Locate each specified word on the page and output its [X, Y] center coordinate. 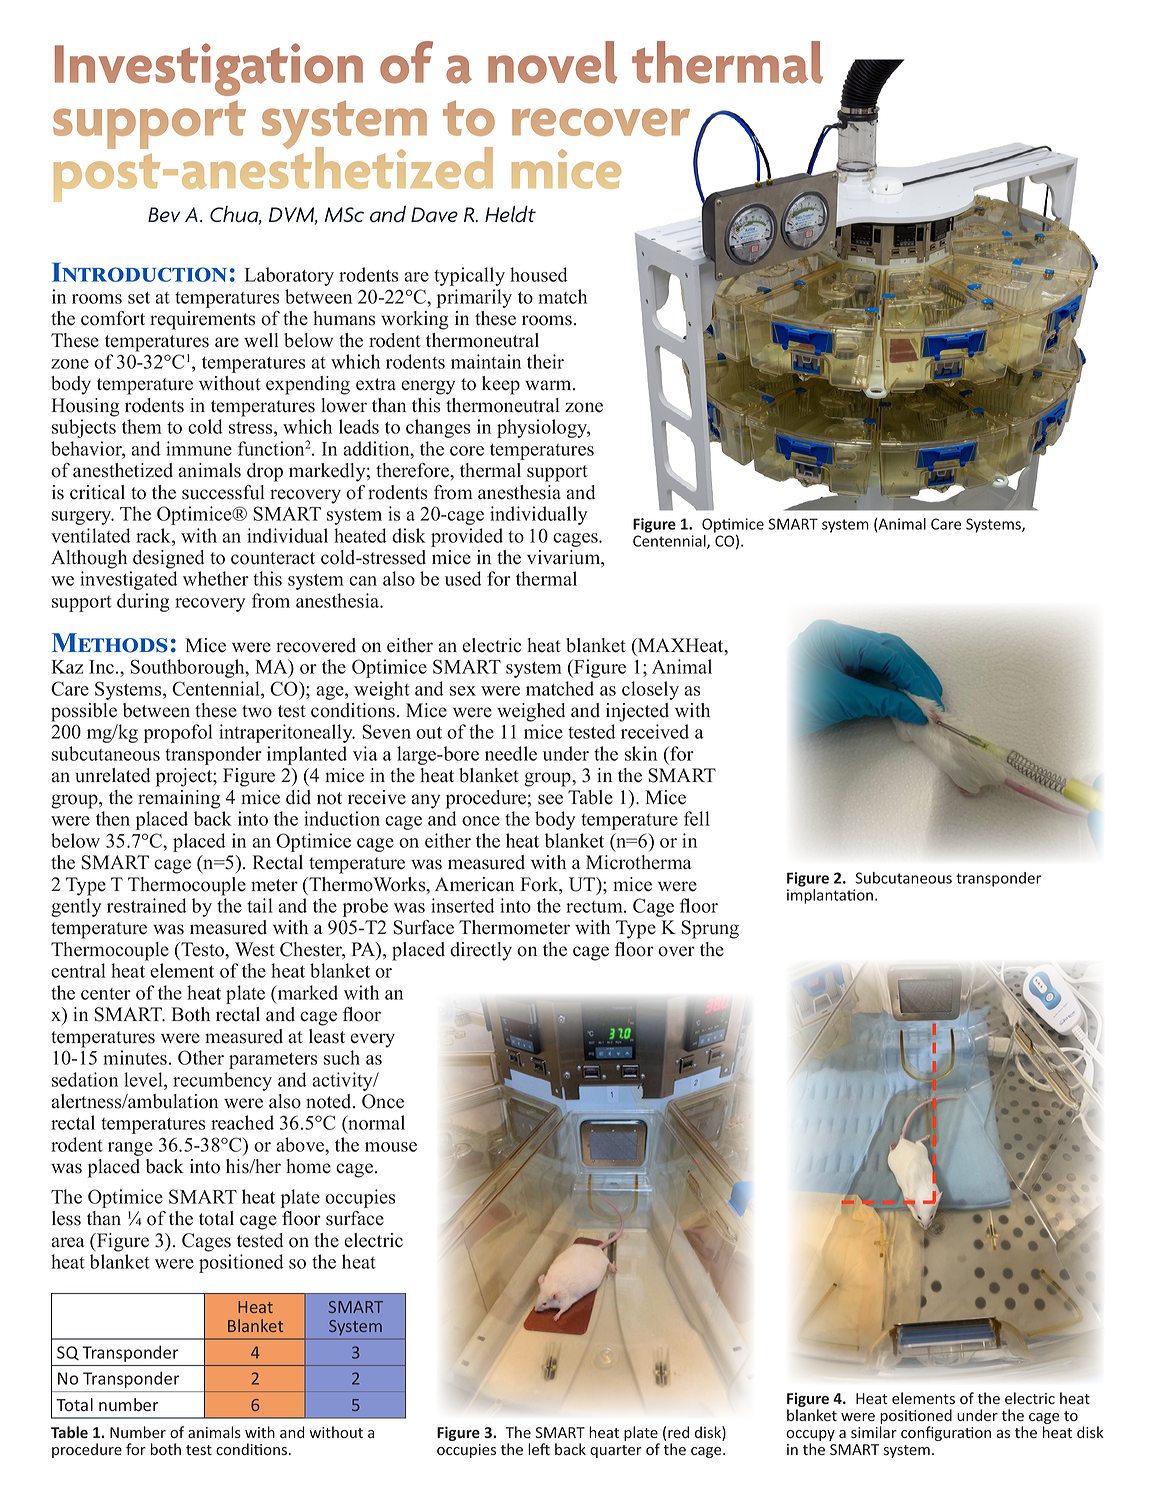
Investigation [209, 69]
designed [168, 559]
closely [650, 690]
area [68, 1242]
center [106, 994]
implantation [830, 896]
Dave [434, 215]
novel [552, 62]
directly [481, 951]
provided [467, 537]
